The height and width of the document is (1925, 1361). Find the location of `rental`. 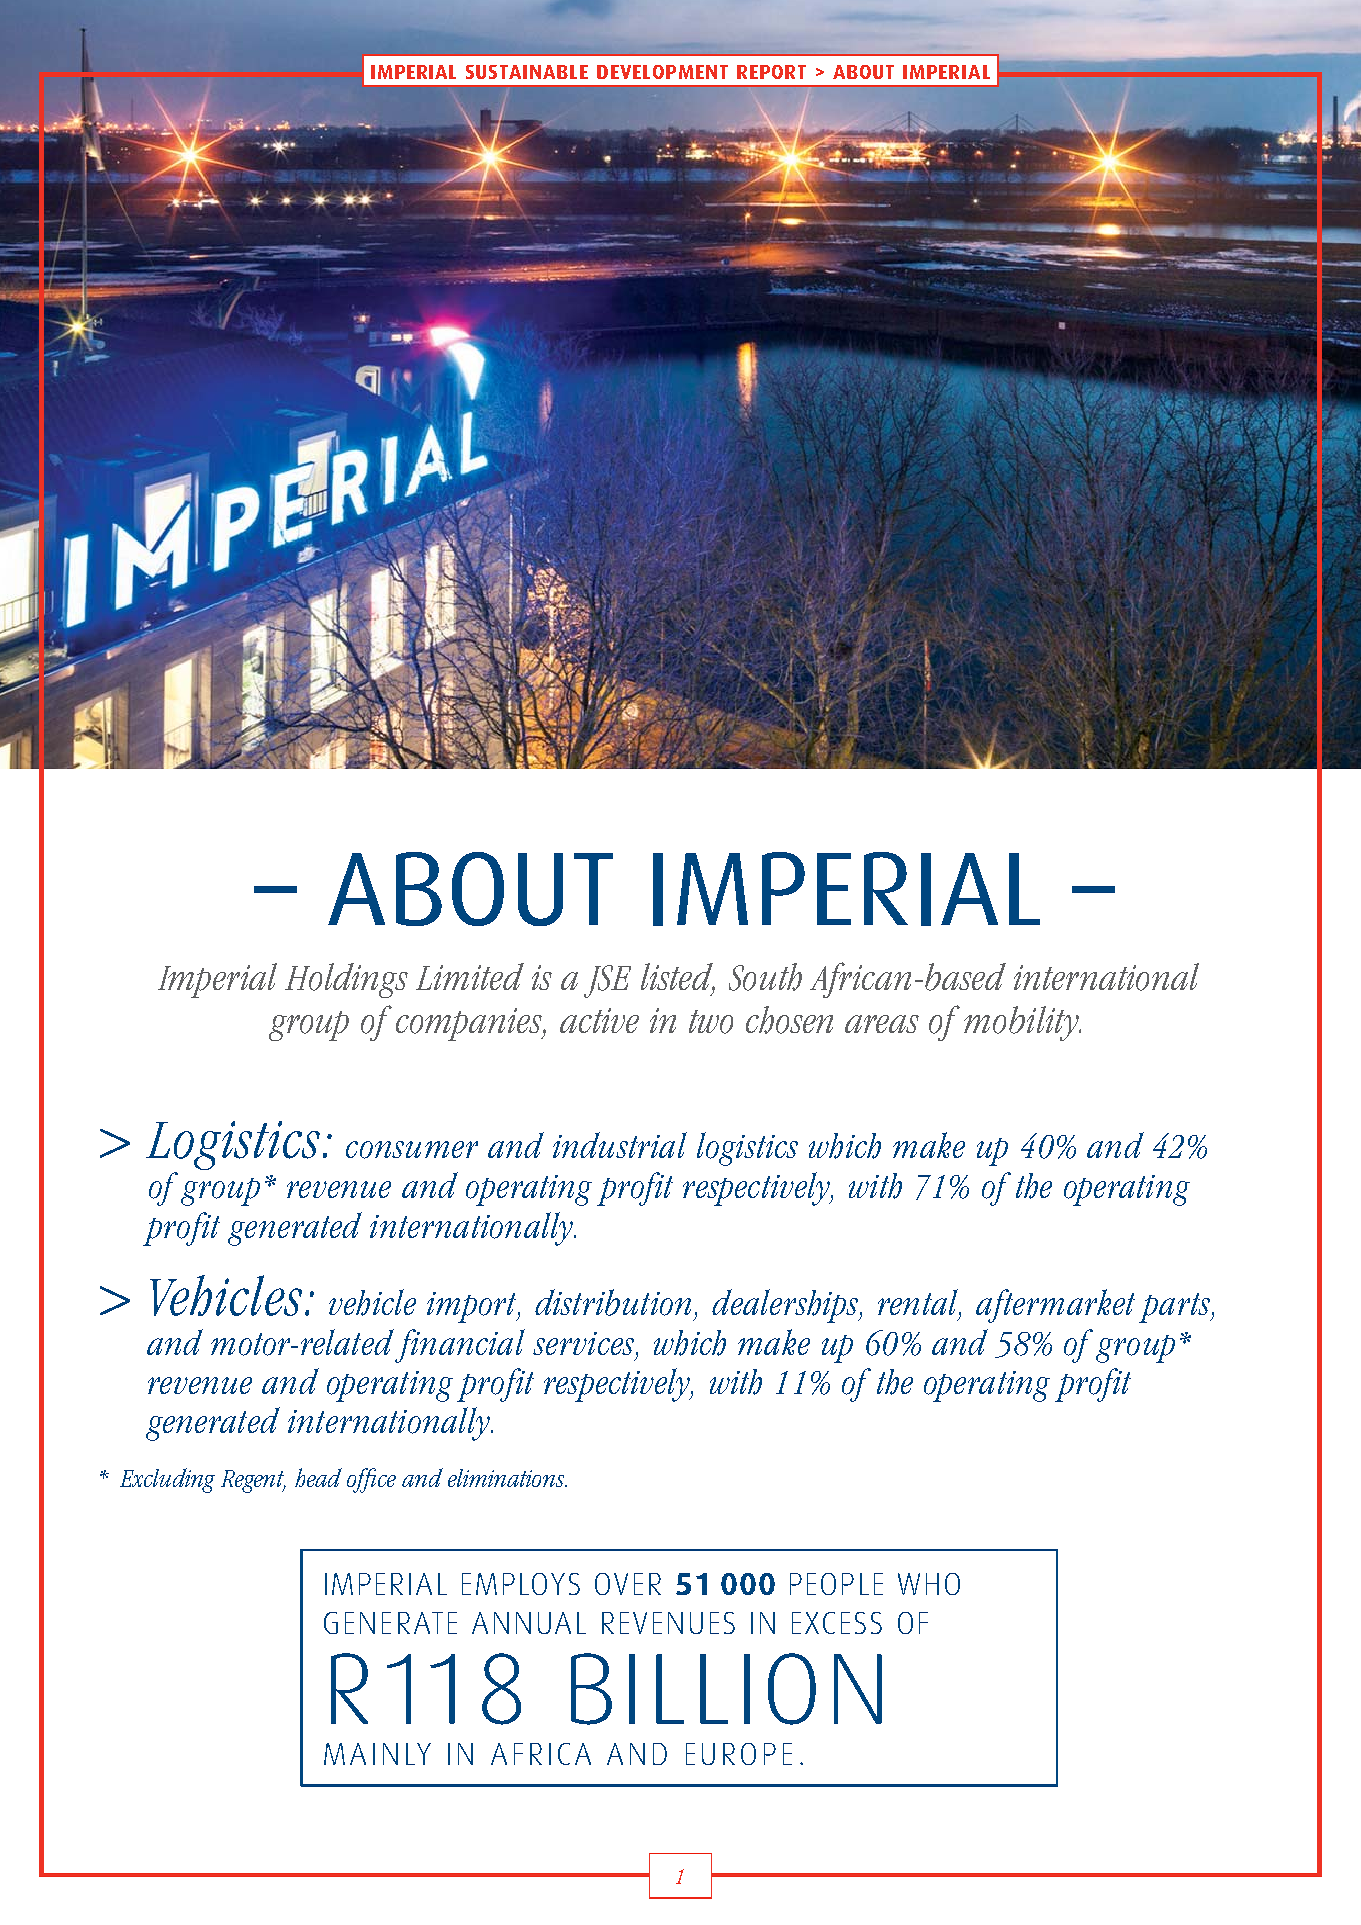

rental is located at coordinates (919, 1303).
